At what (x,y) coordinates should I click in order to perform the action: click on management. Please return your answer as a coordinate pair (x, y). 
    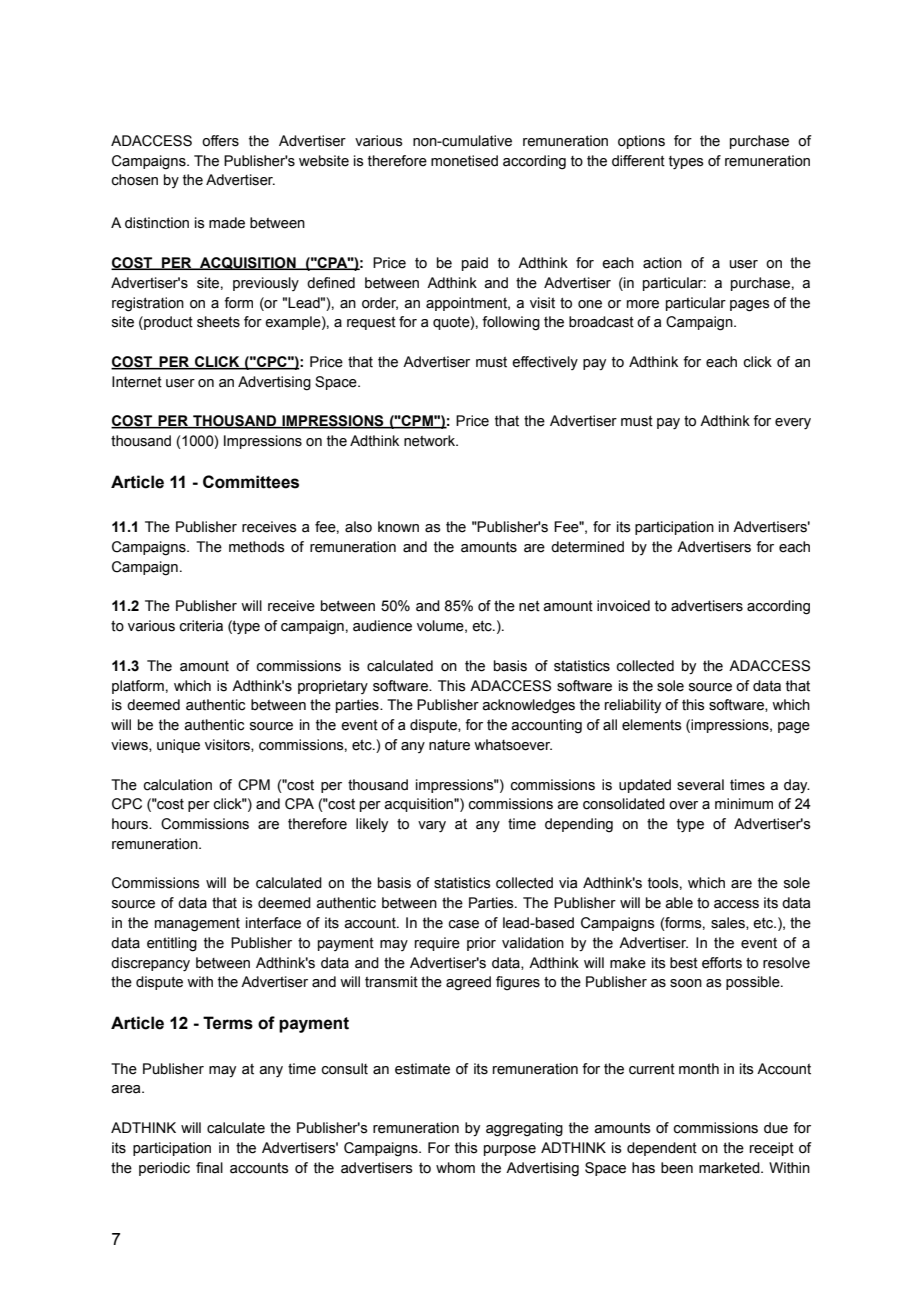
    Looking at the image, I should click on (197, 925).
